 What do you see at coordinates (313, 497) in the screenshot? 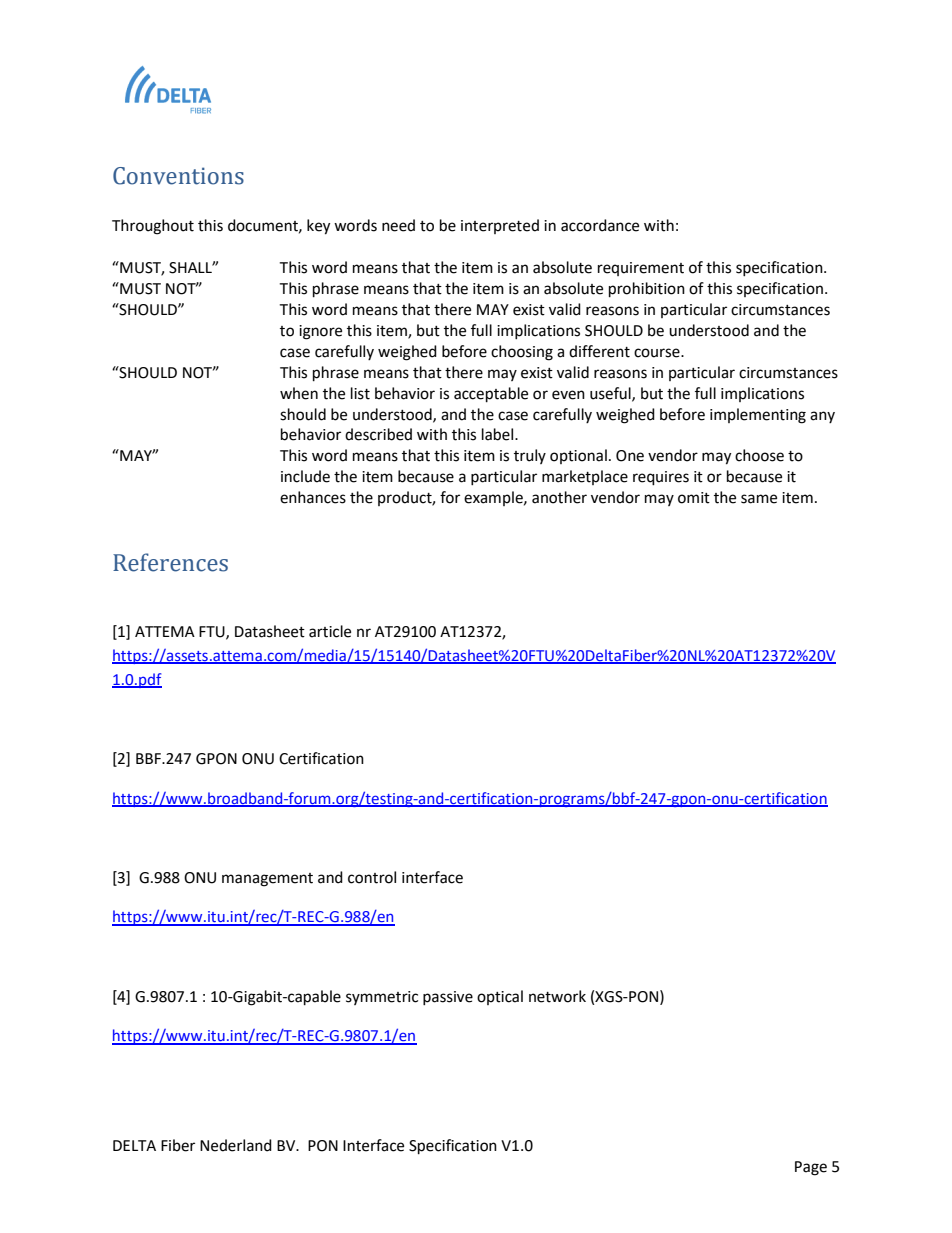
I see `enhances` at bounding box center [313, 497].
